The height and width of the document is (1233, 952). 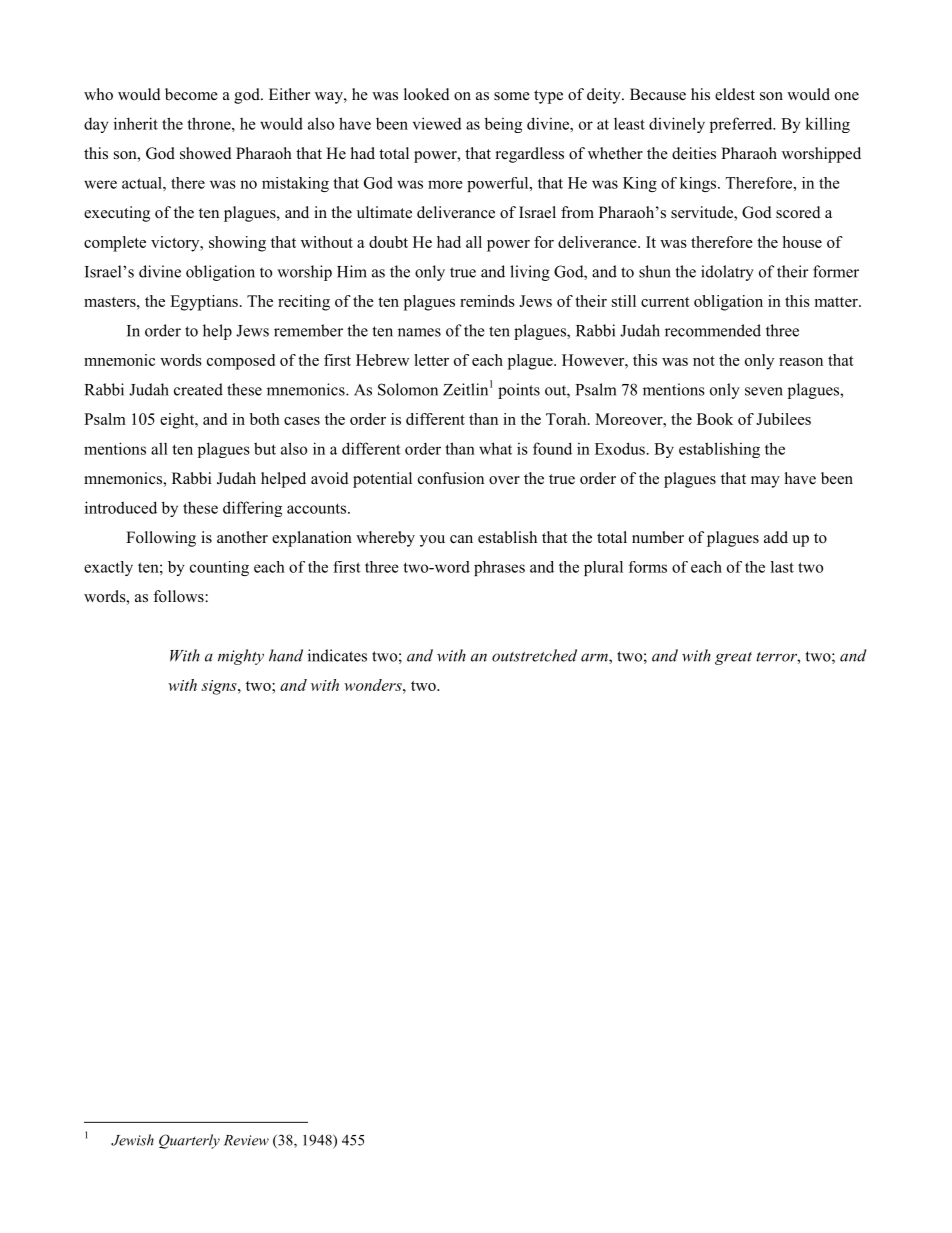 I want to click on Quarterly, so click(x=189, y=1141).
